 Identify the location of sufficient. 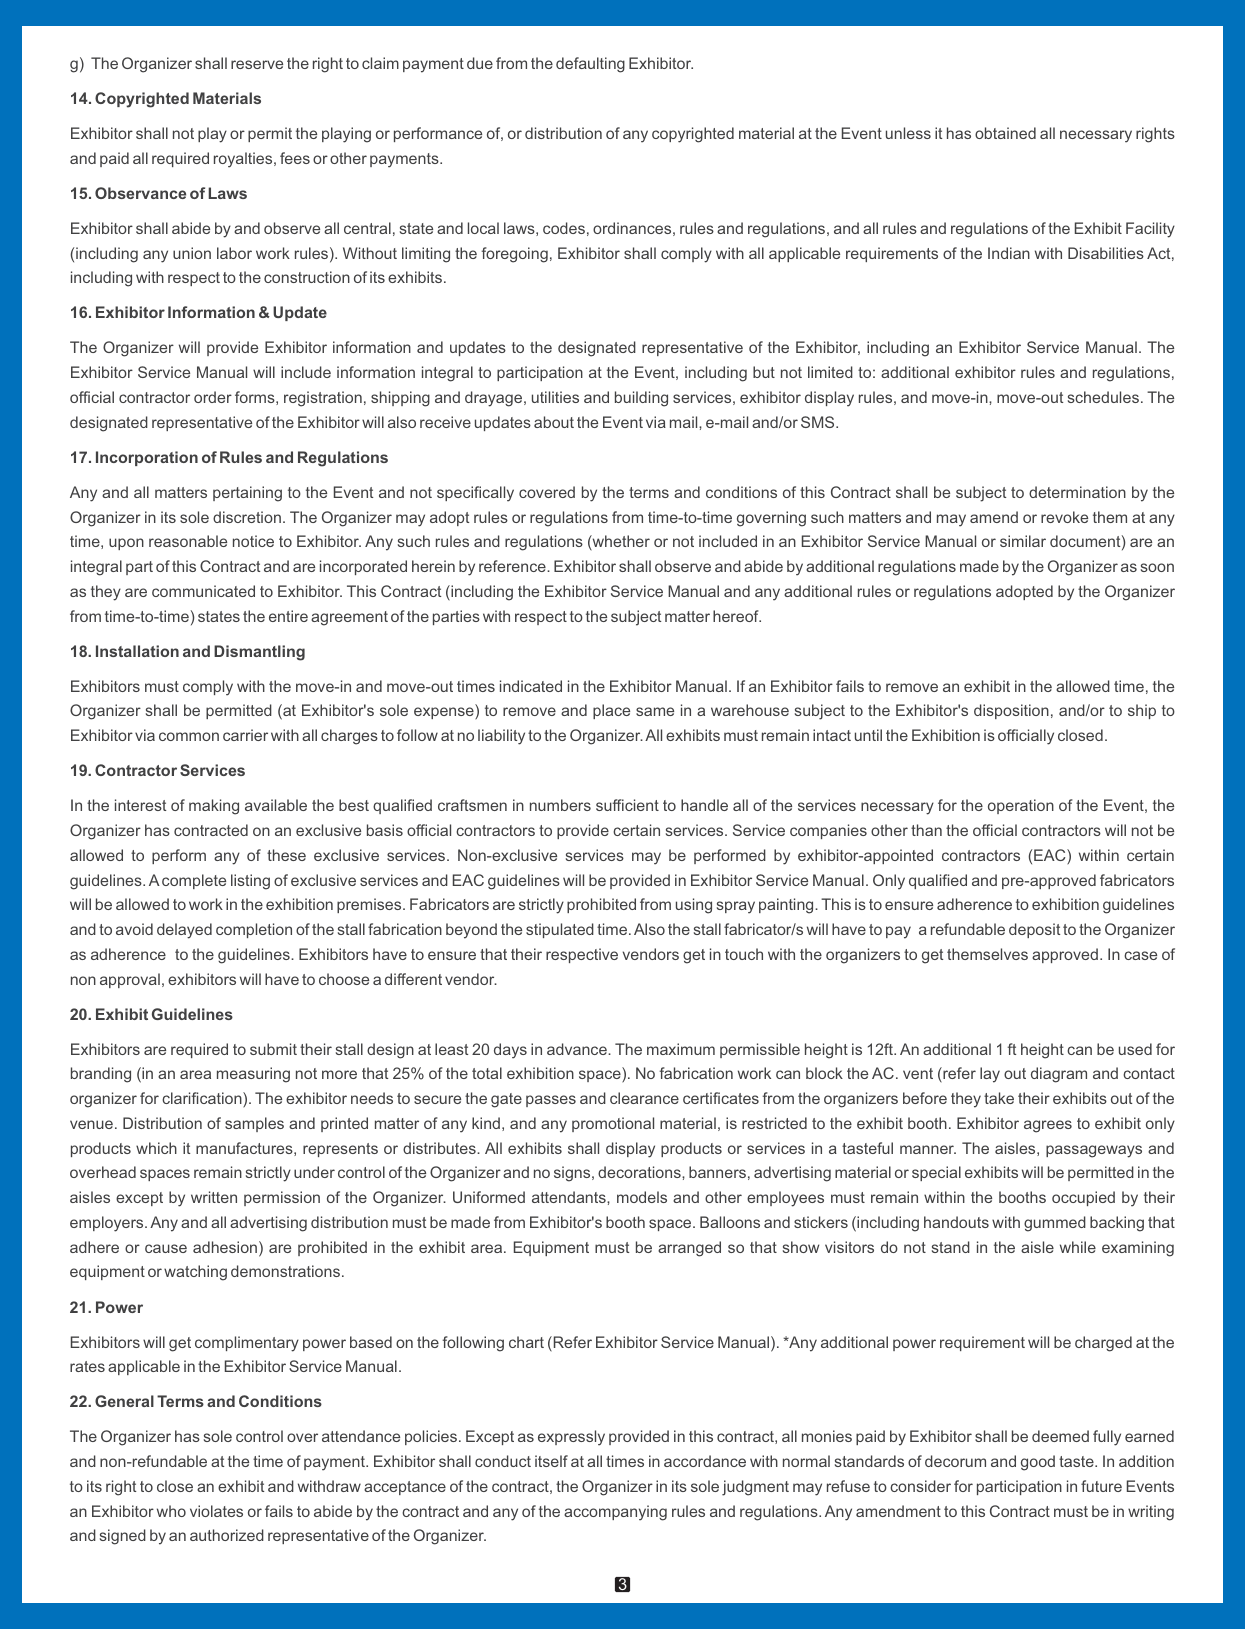
(627, 805).
